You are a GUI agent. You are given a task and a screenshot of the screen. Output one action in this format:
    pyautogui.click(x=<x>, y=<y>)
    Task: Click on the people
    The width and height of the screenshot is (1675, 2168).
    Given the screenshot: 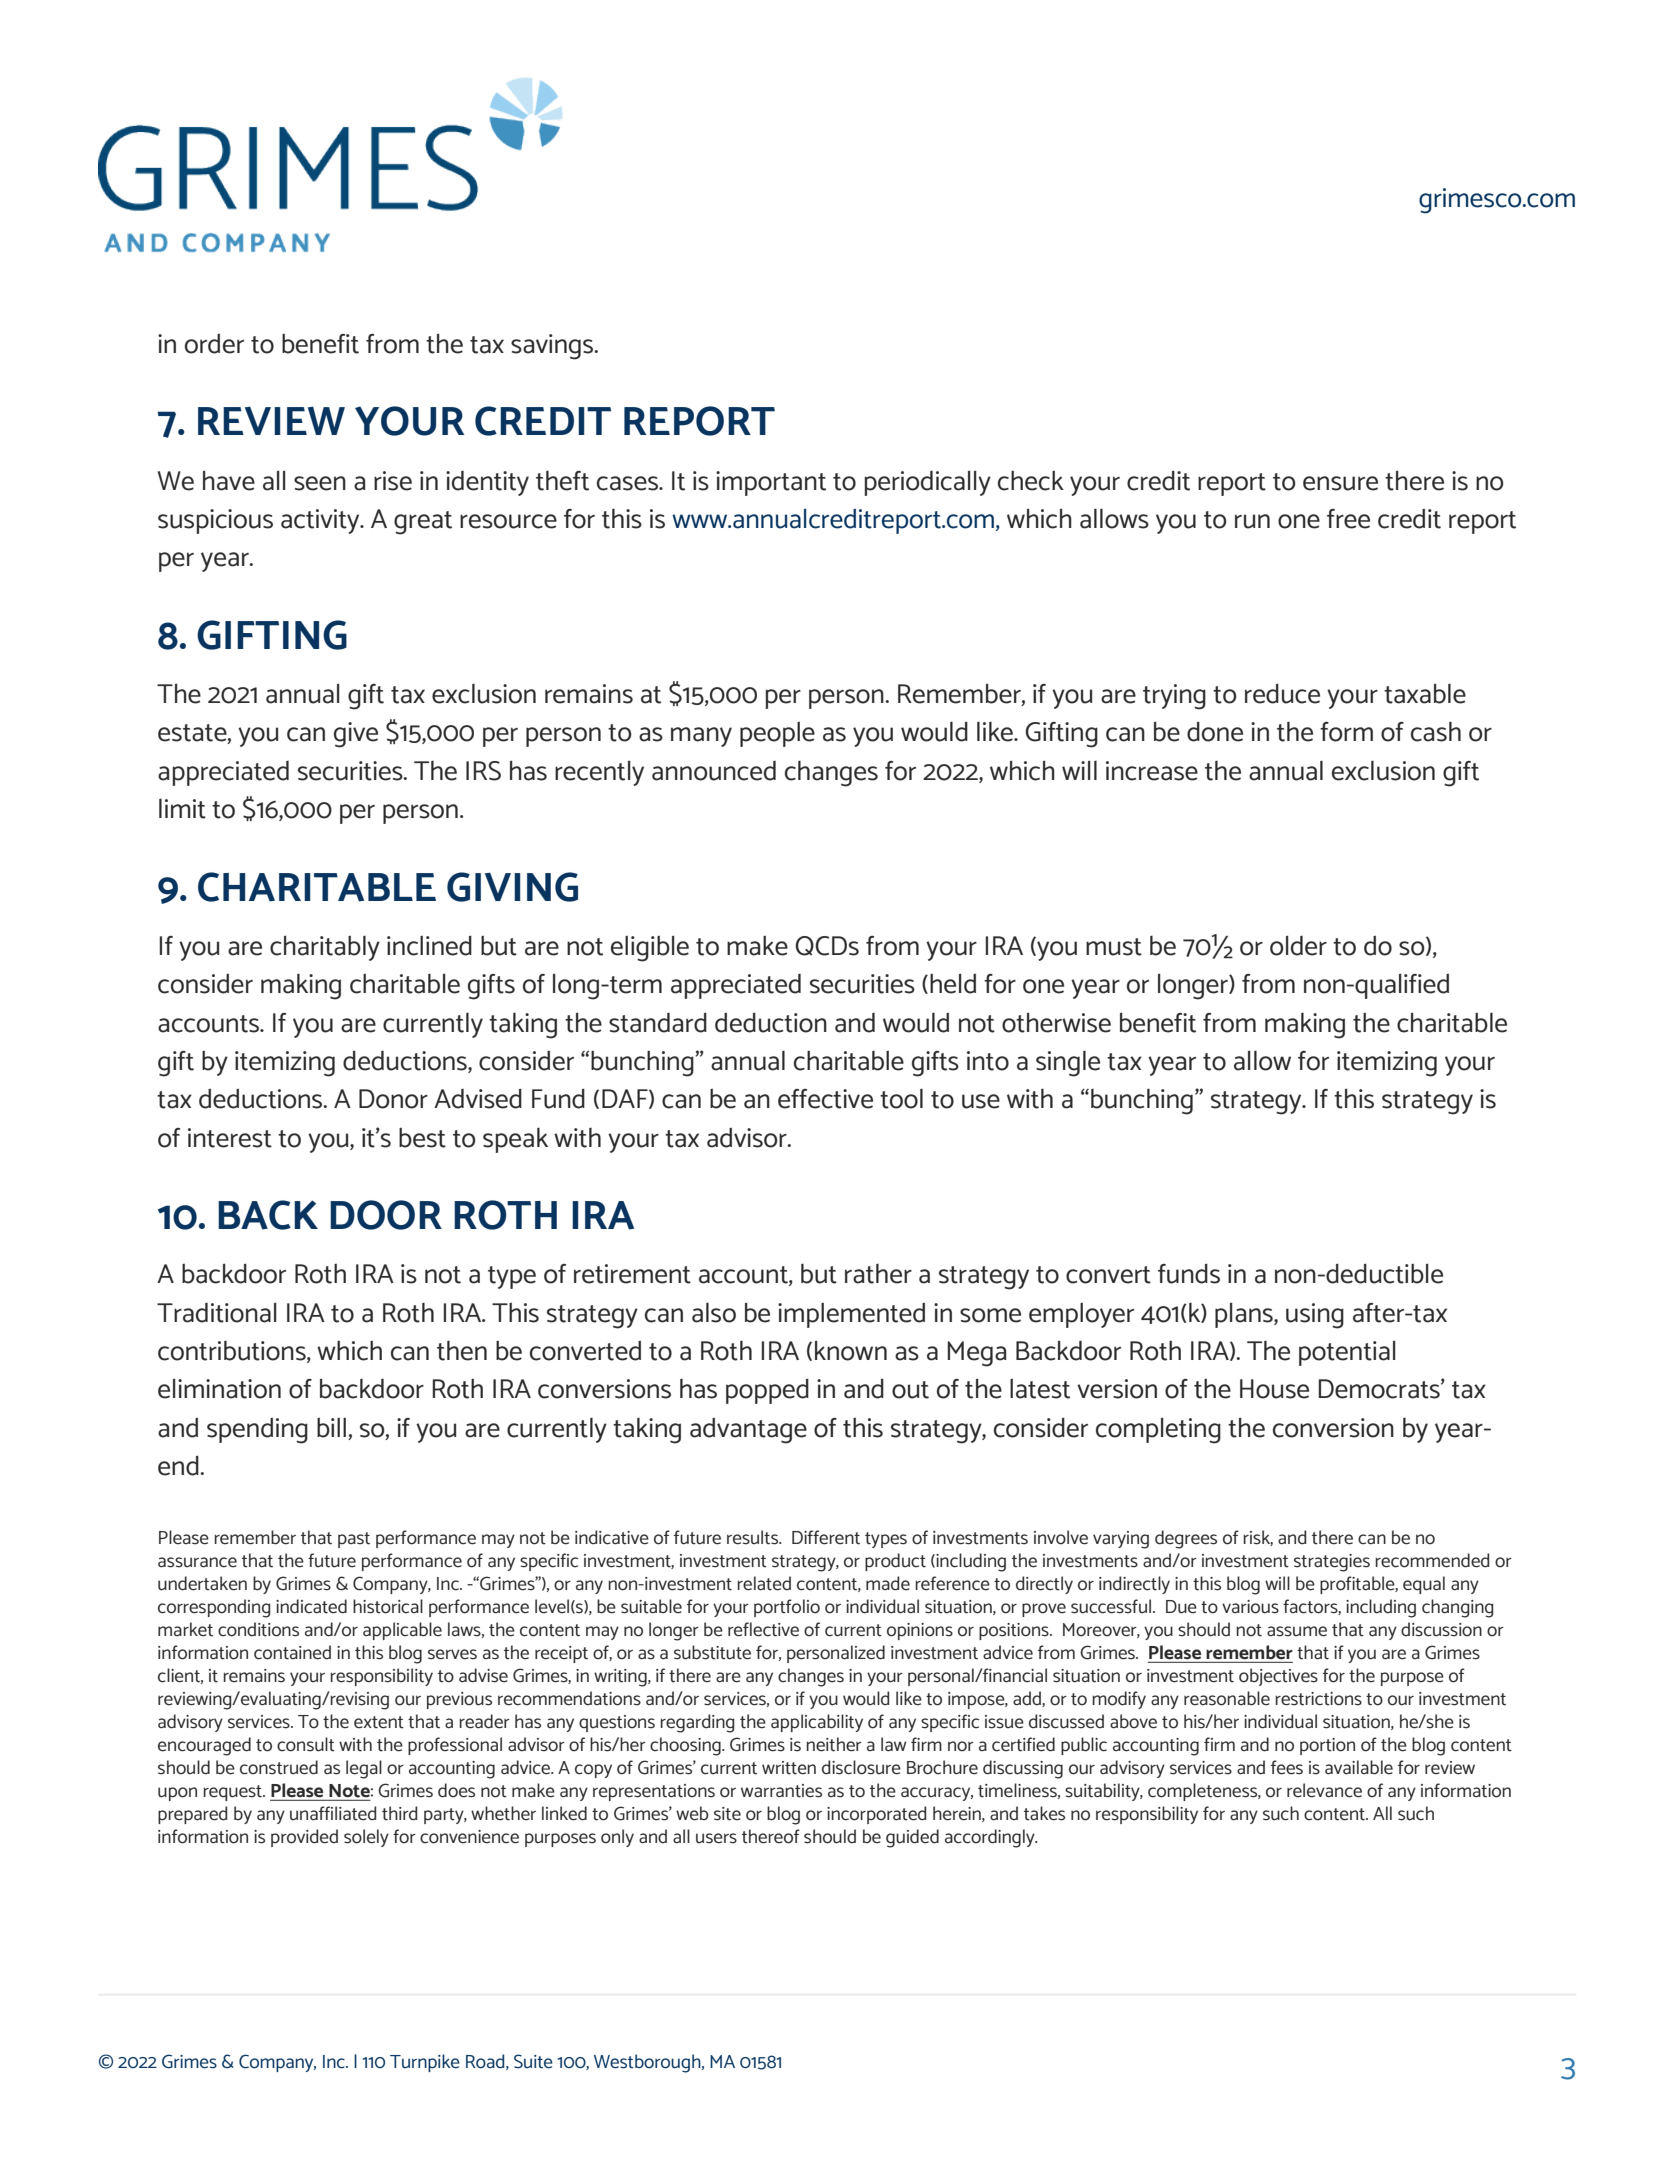 What is the action you would take?
    pyautogui.click(x=777, y=734)
